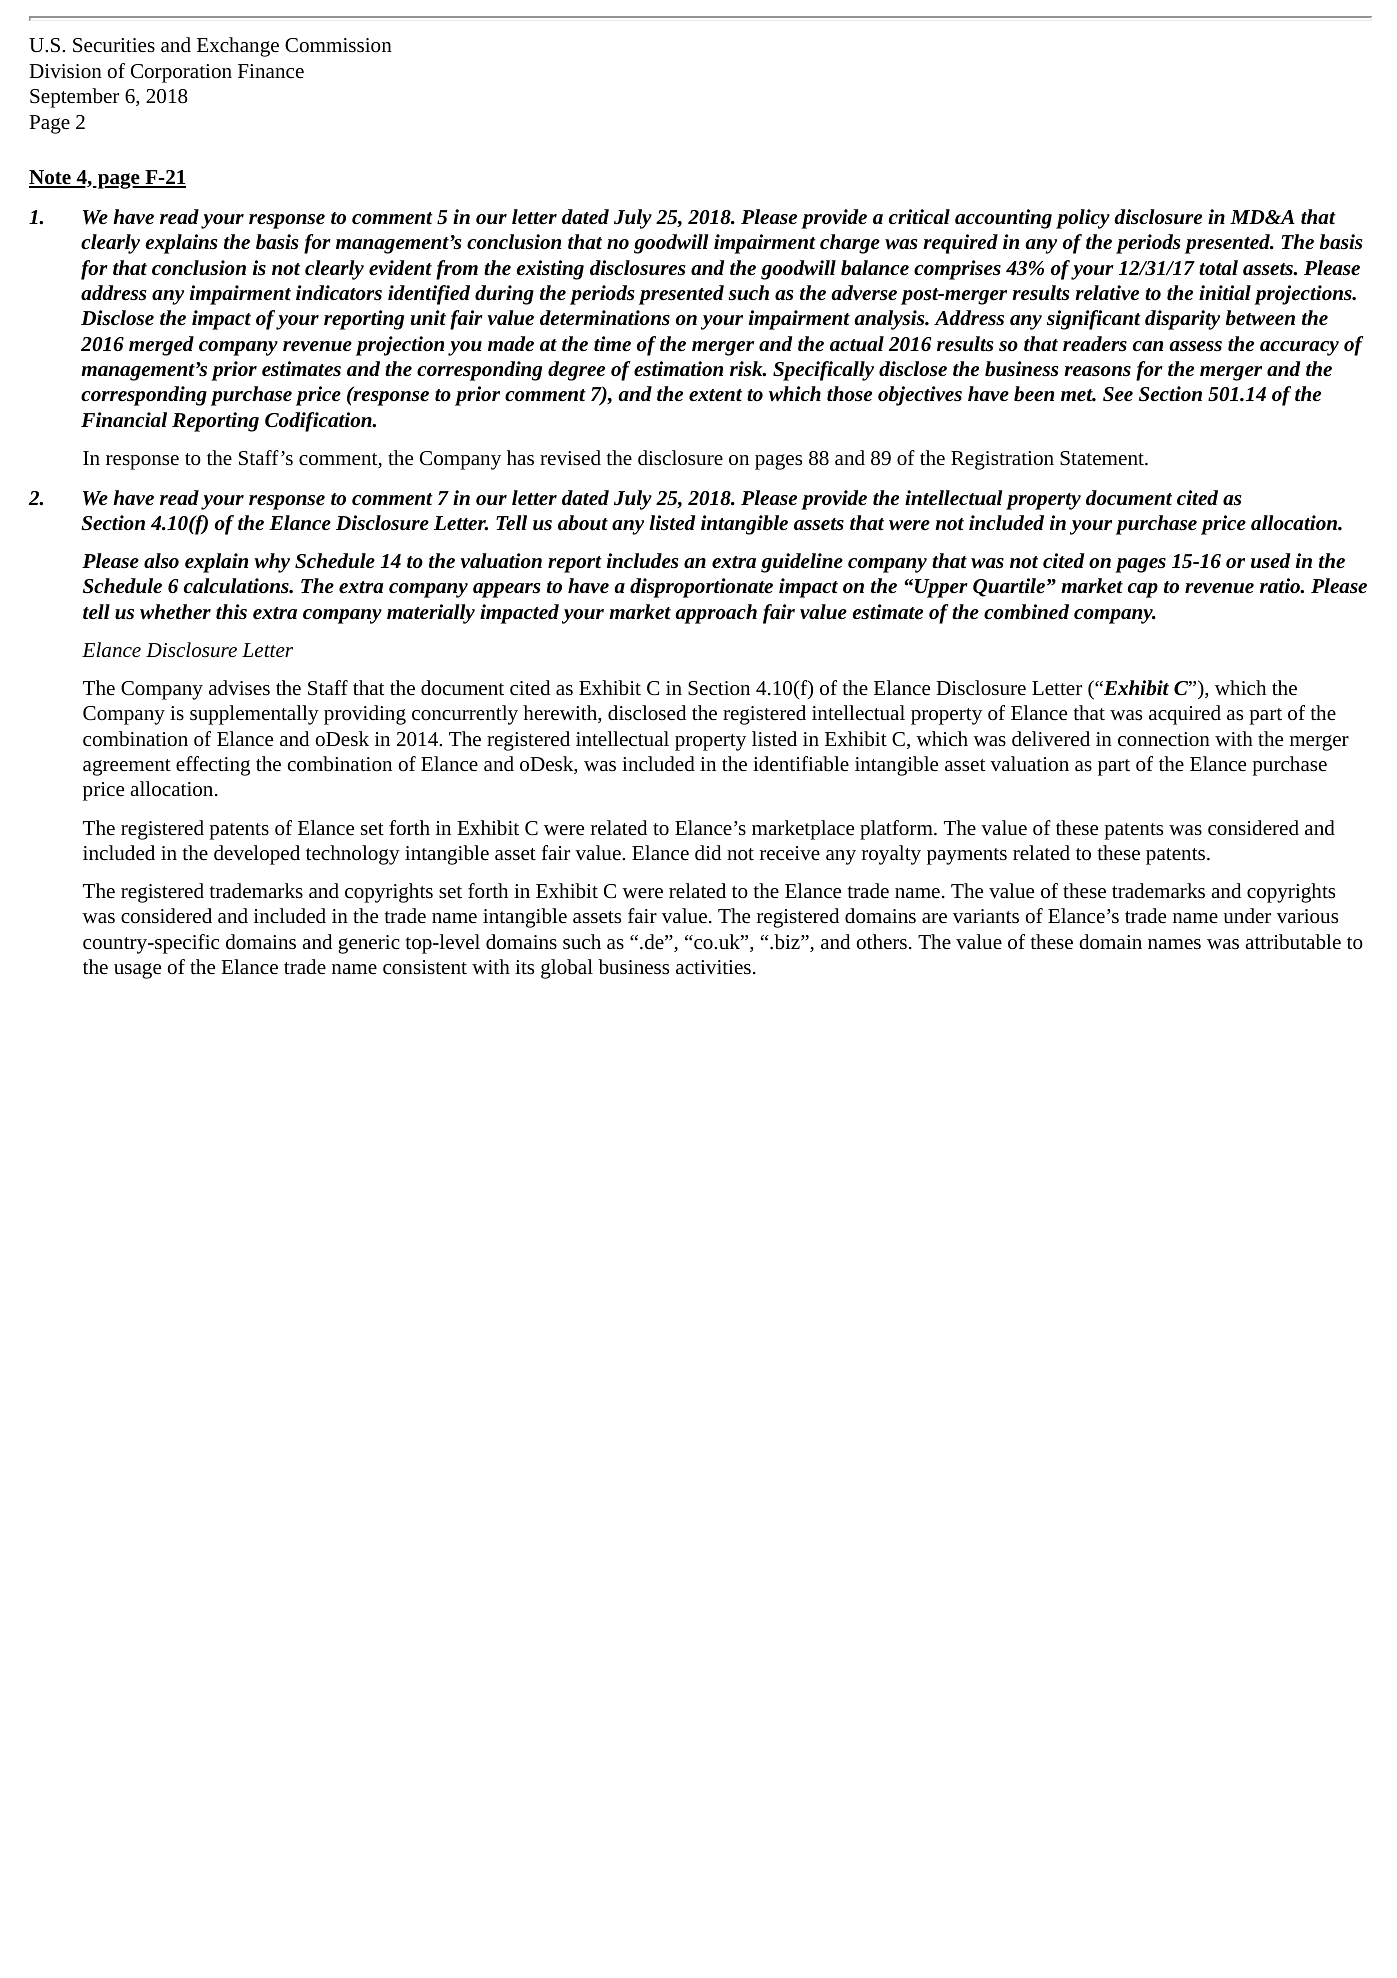  I want to click on also, so click(161, 560).
